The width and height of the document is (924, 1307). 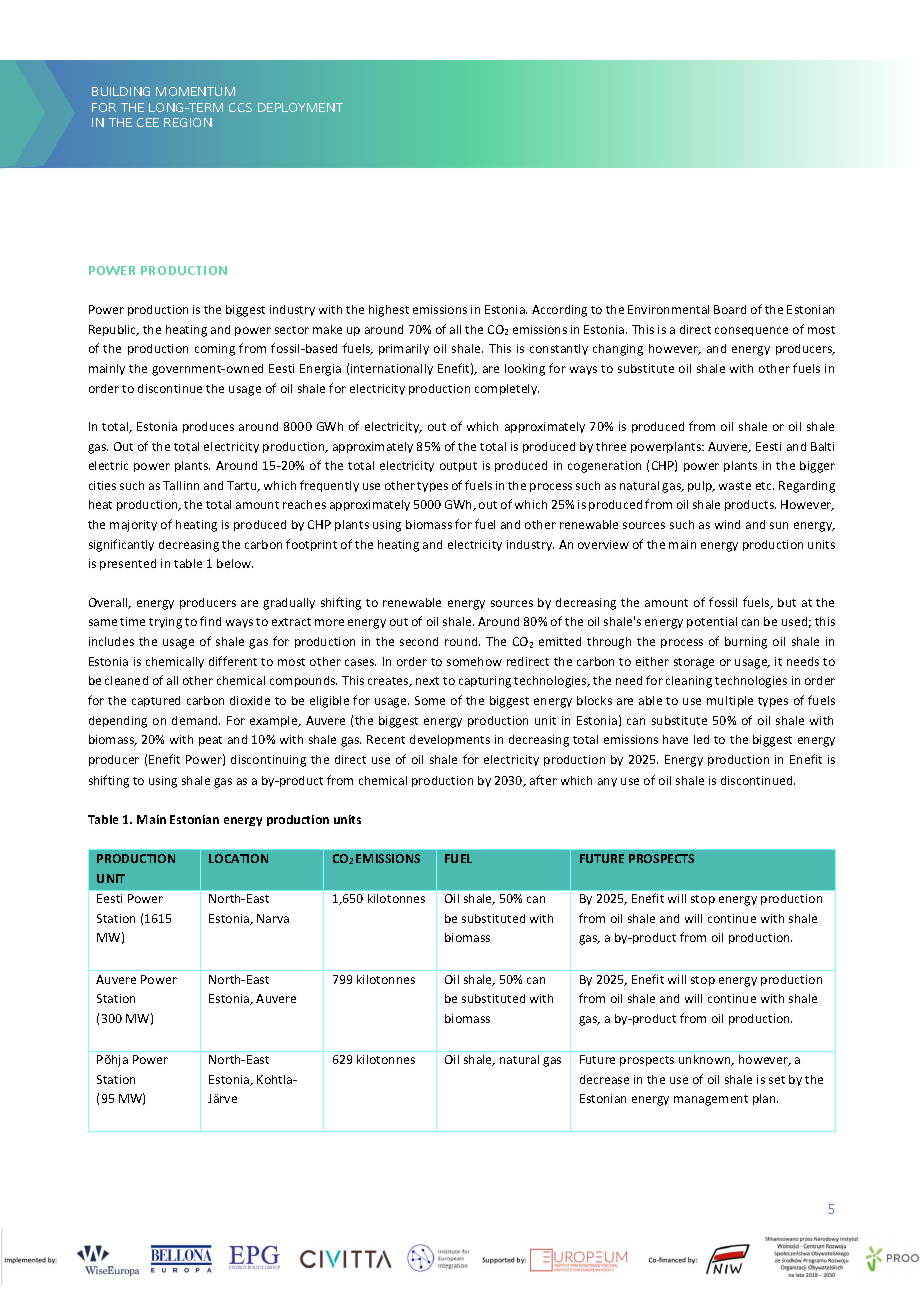 I want to click on LOCATION, so click(x=238, y=858).
